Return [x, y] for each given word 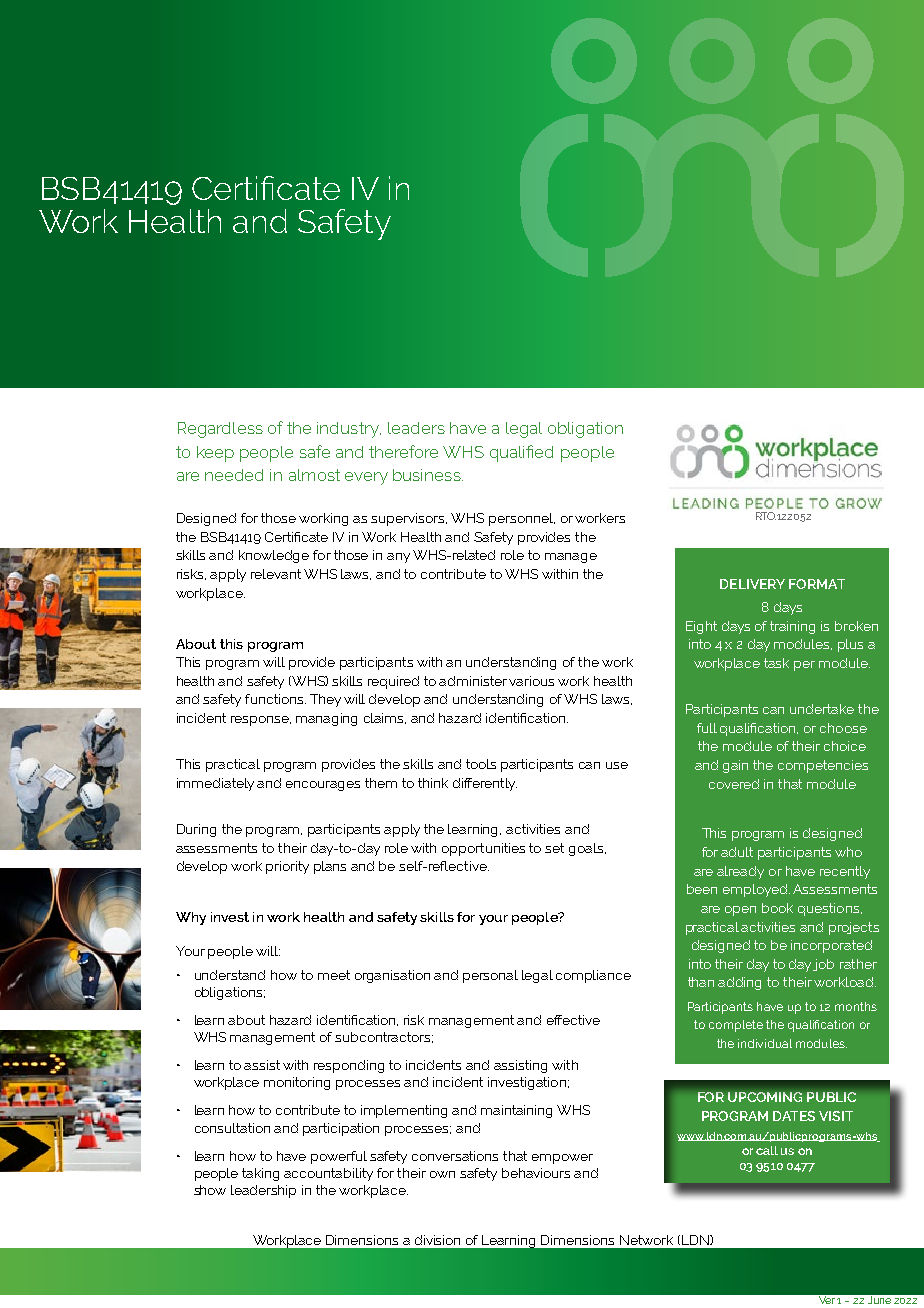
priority [287, 867]
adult [737, 852]
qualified [521, 453]
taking [260, 1174]
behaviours [536, 1173]
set [554, 848]
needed [234, 475]
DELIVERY [752, 584]
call [767, 1150]
